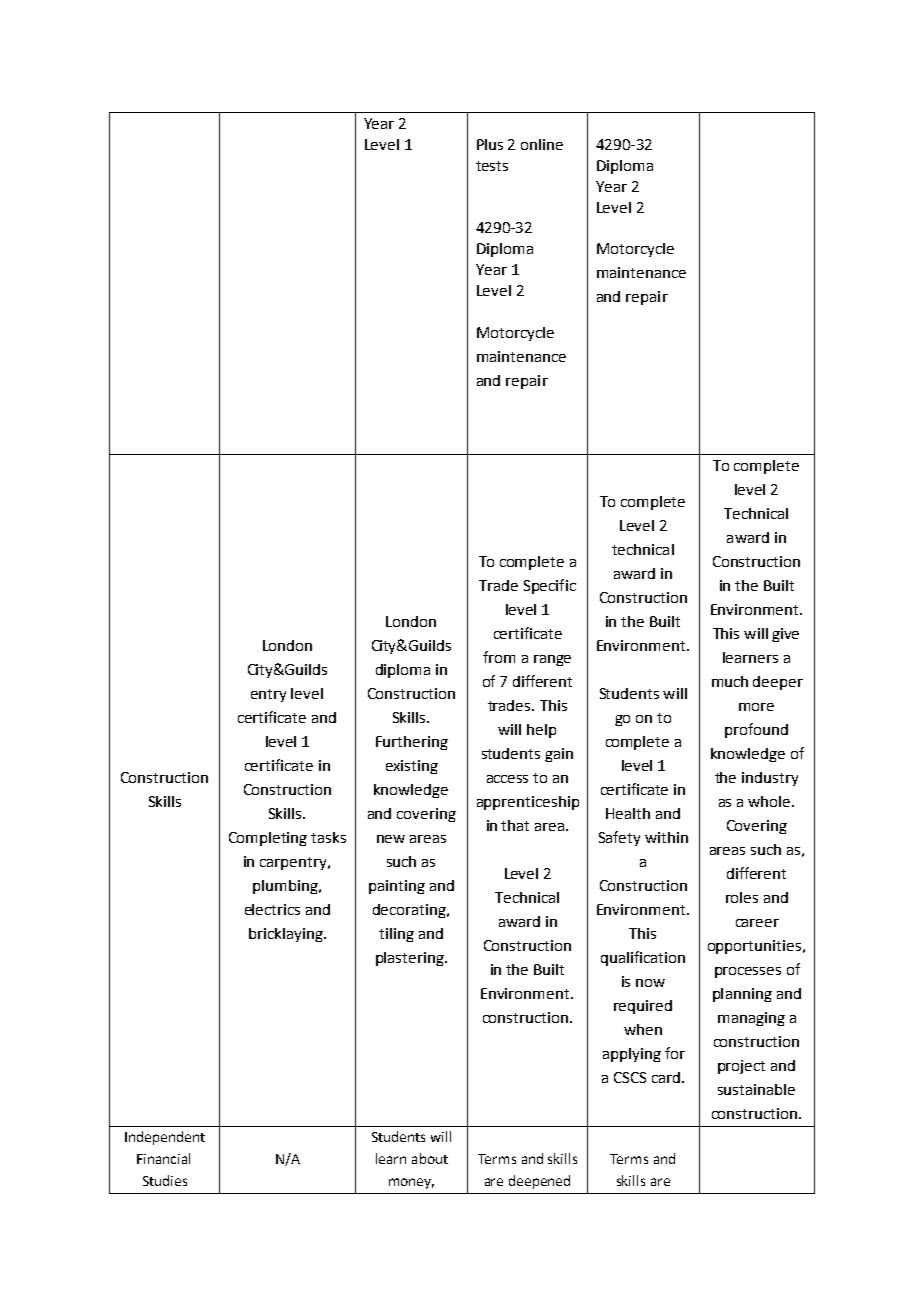 This screenshot has width=924, height=1308. Describe the element at coordinates (492, 166) in the screenshot. I see `tests` at that location.
